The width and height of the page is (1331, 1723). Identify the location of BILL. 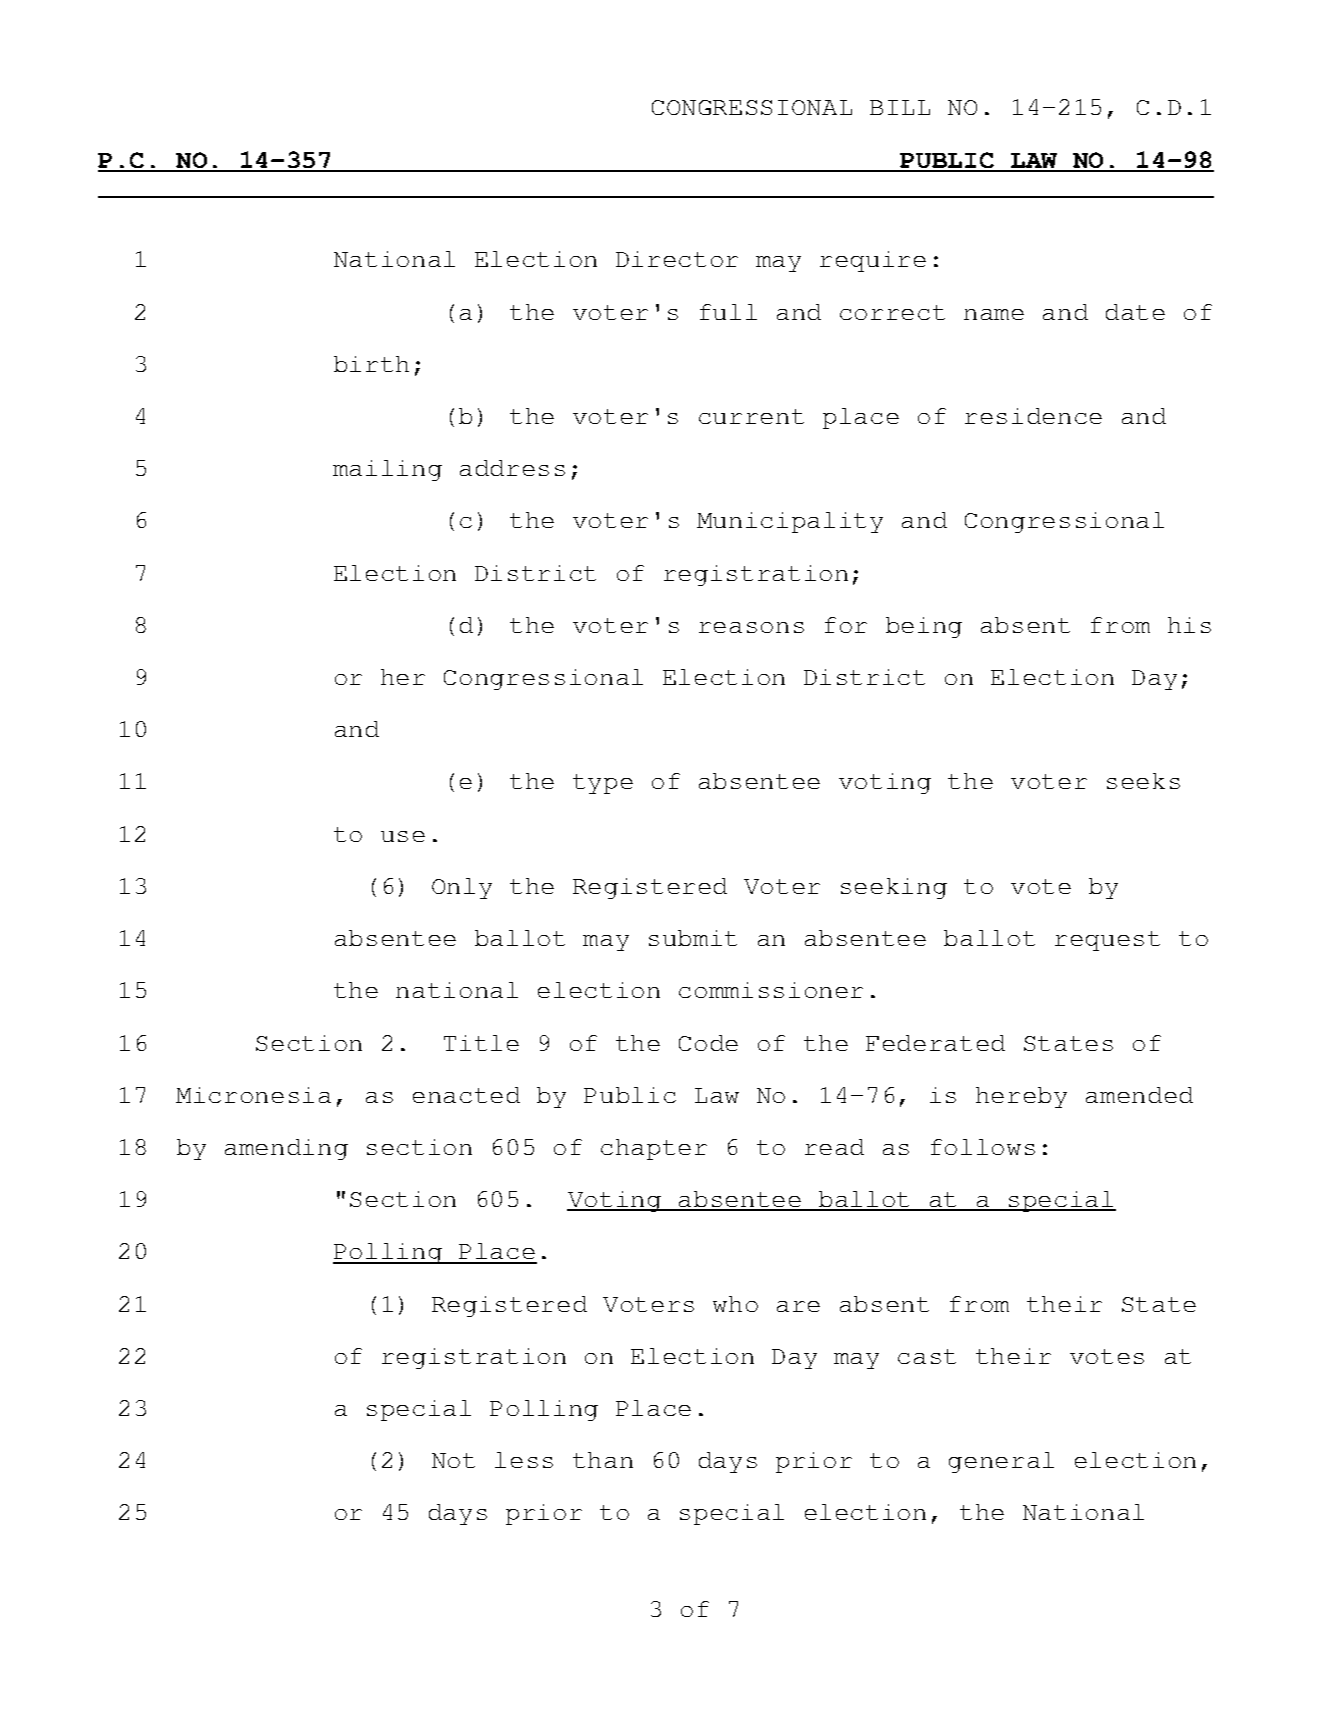
(900, 107).
